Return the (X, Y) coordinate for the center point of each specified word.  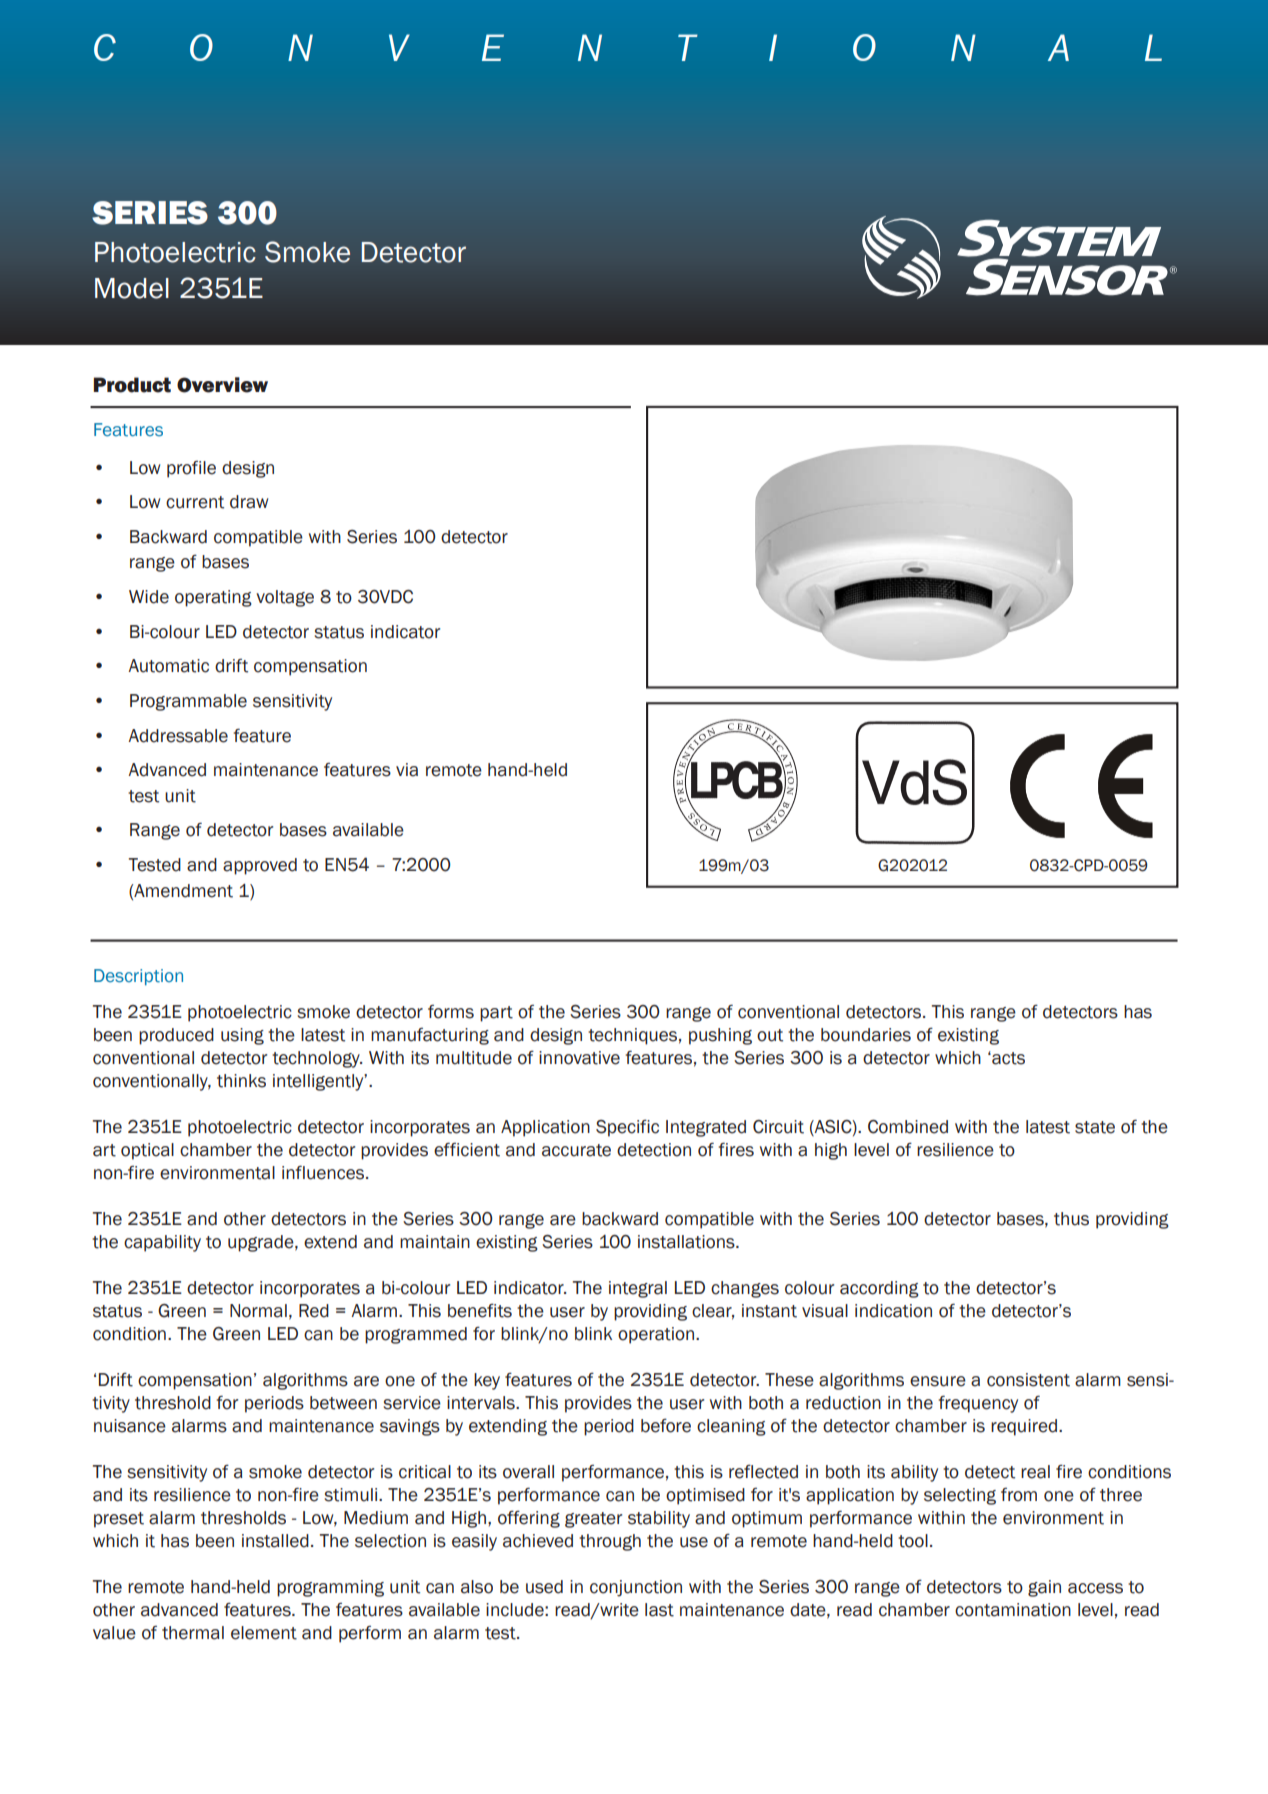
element (264, 1633)
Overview (222, 385)
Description (138, 977)
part (496, 1014)
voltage (285, 598)
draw (249, 502)
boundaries (866, 1035)
